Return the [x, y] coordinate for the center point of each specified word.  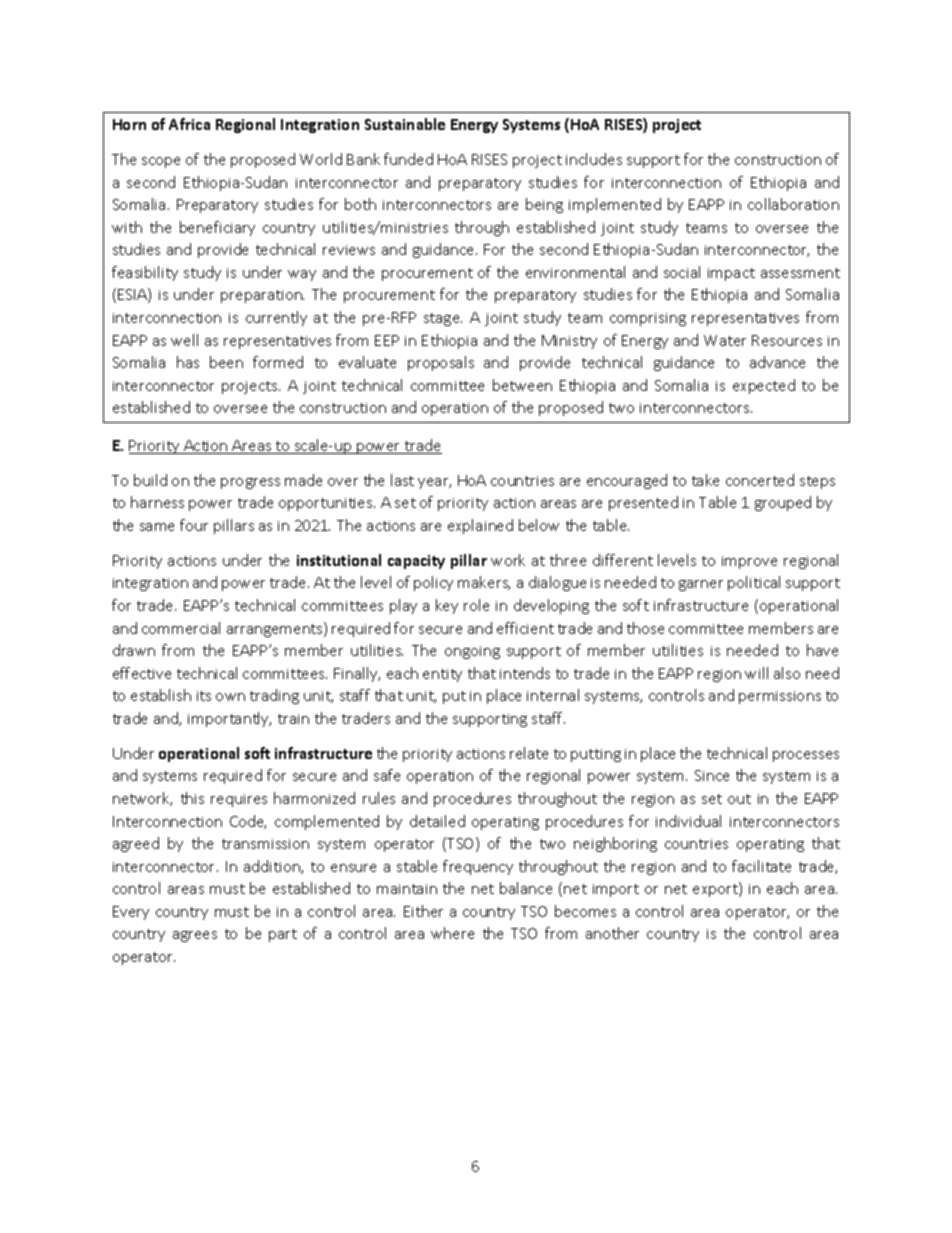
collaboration [793, 204]
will [756, 673]
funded [408, 159]
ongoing [472, 652]
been [226, 362]
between [522, 385]
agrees [195, 936]
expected [764, 386]
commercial [181, 628]
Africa [189, 124]
